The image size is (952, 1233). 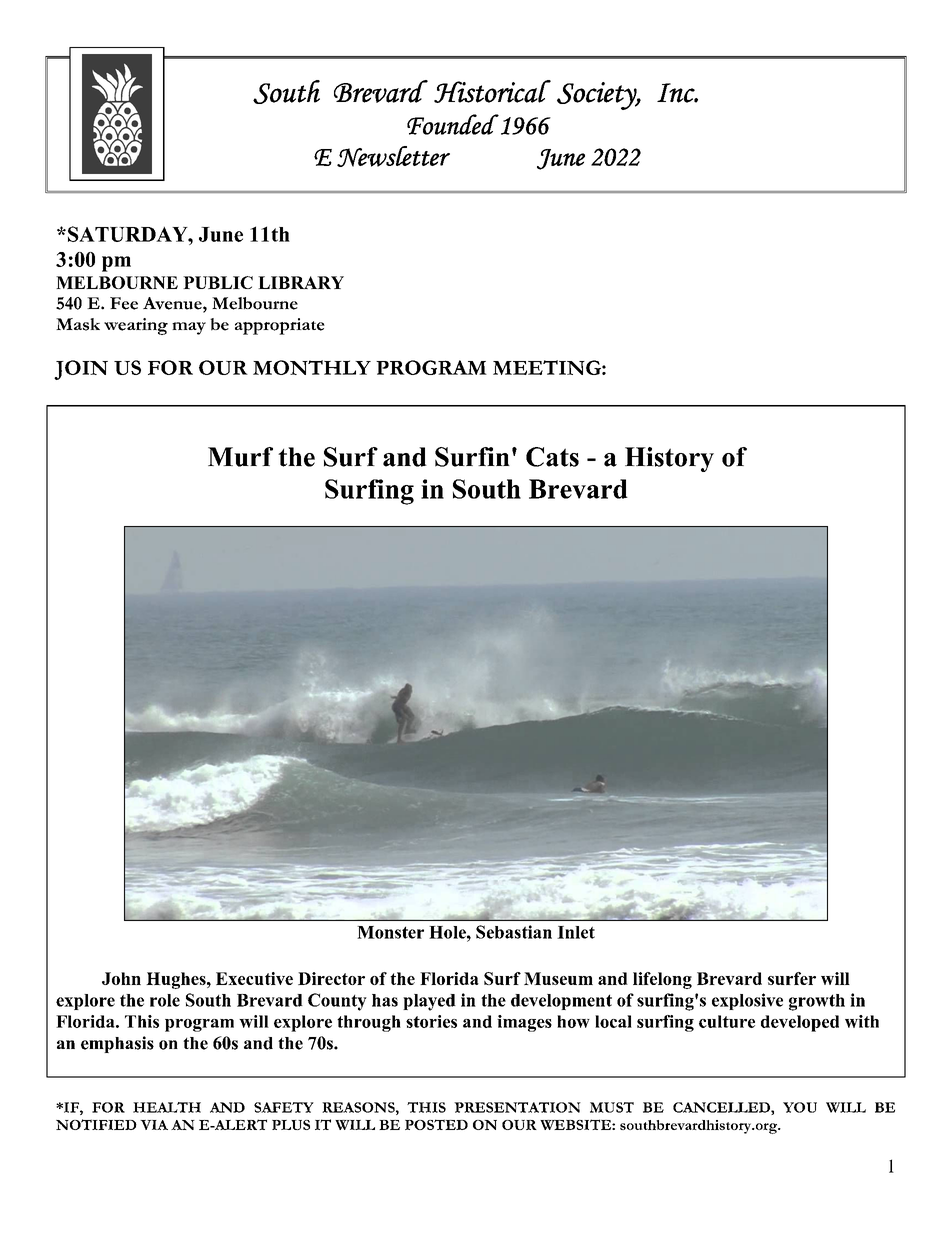 I want to click on LIBRARY, so click(x=301, y=282).
